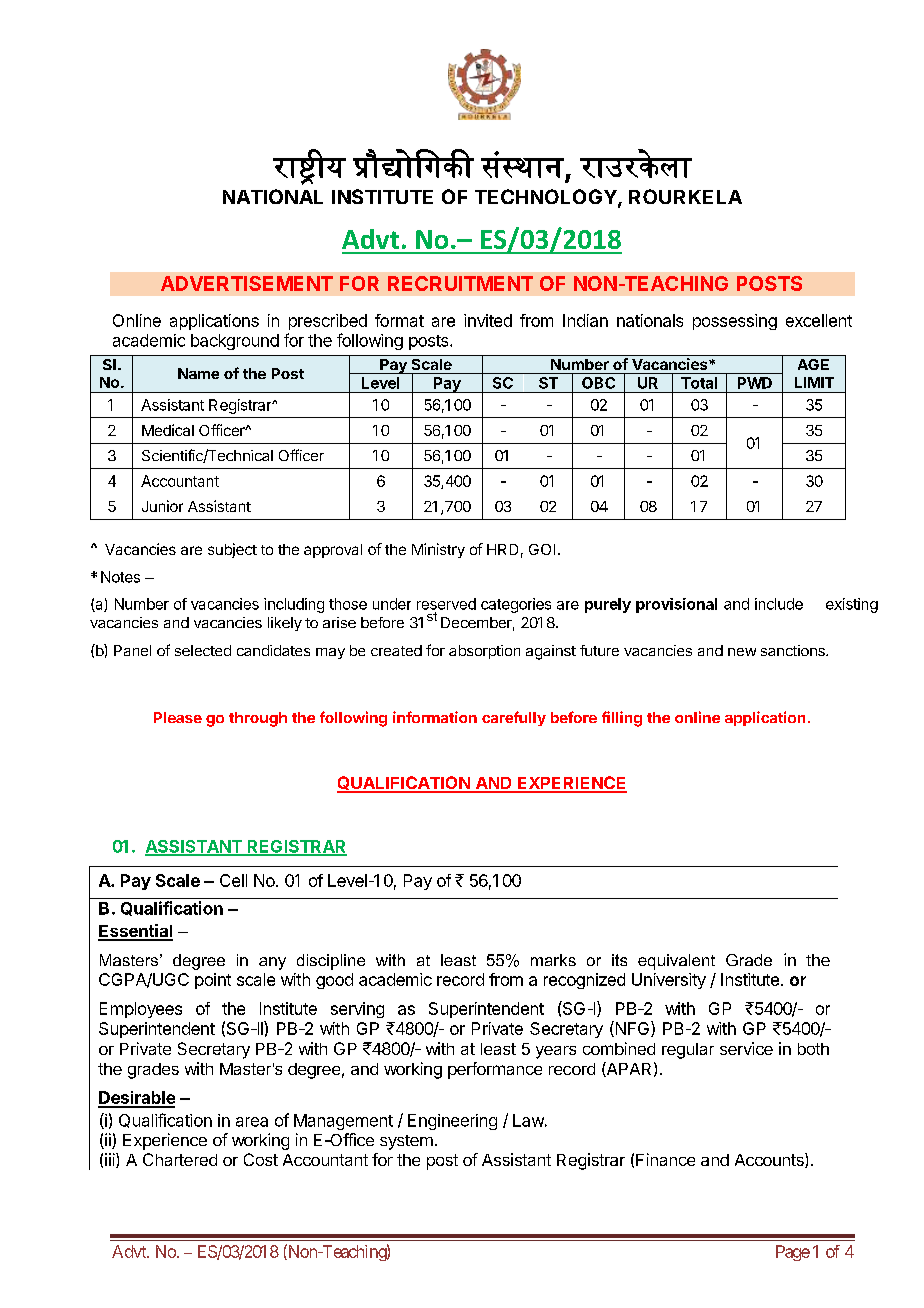 This image has height=1308, width=924. Describe the element at coordinates (814, 382) in the image. I see `LIMIT` at that location.
